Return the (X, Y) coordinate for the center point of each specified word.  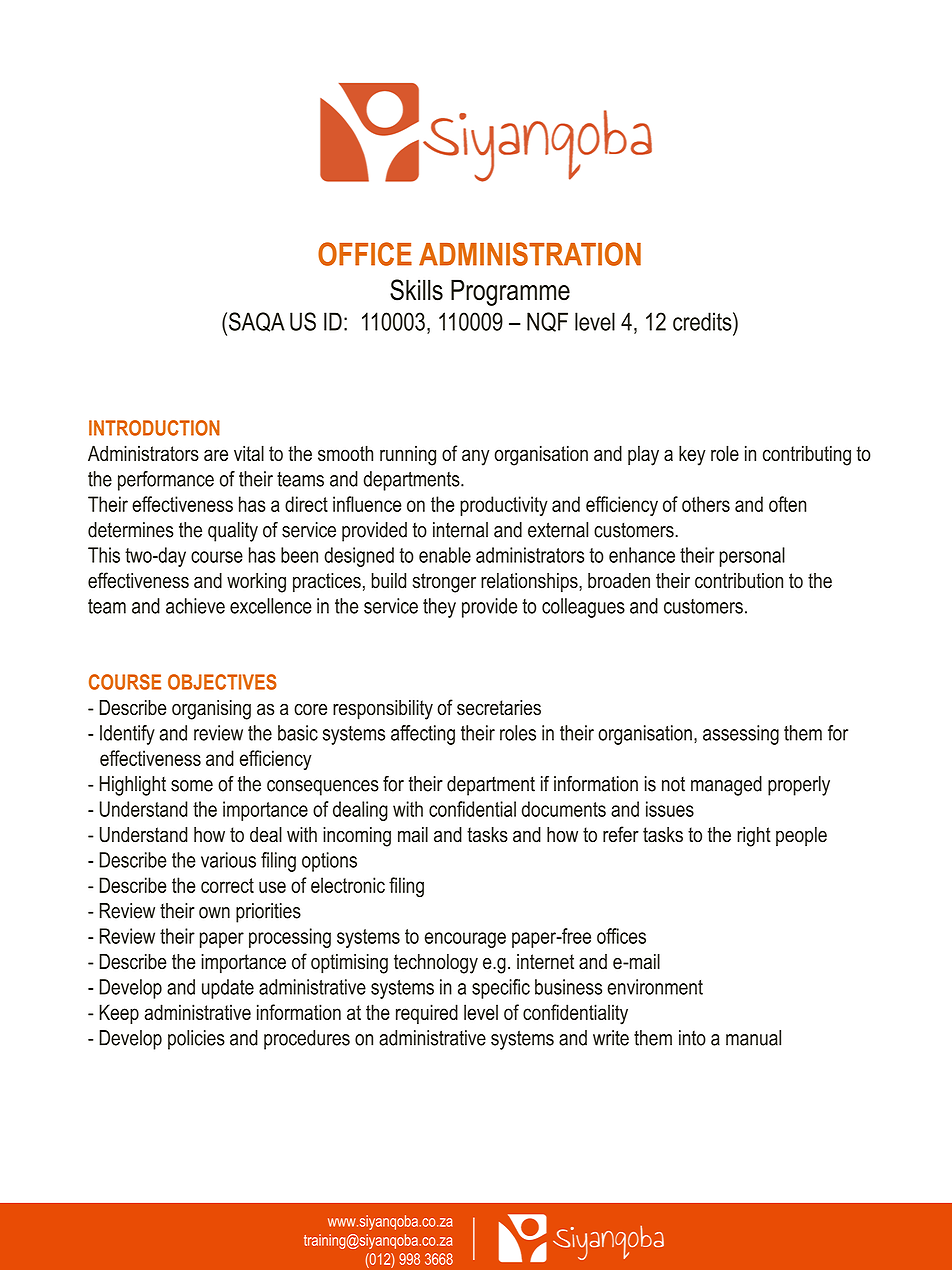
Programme (510, 292)
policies (196, 1040)
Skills (416, 290)
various (228, 860)
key (692, 455)
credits (703, 321)
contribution (739, 581)
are (216, 455)
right (754, 837)
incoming (357, 837)
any (476, 457)
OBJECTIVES (222, 682)
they (439, 608)
